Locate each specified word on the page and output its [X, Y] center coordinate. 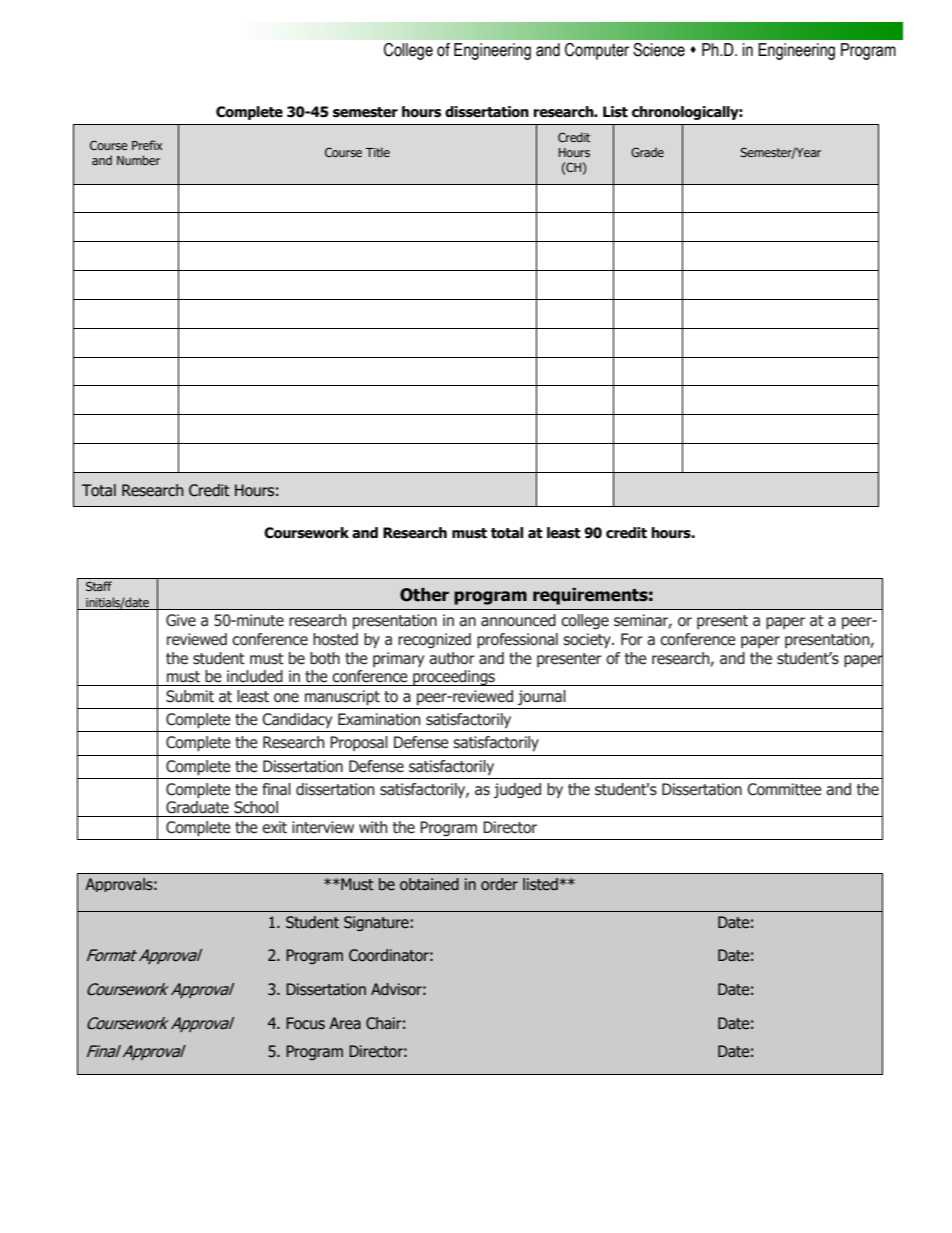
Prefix [147, 145]
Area [345, 1023]
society [588, 640]
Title [378, 152]
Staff [99, 586]
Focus [305, 1023]
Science [659, 50]
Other [424, 595]
